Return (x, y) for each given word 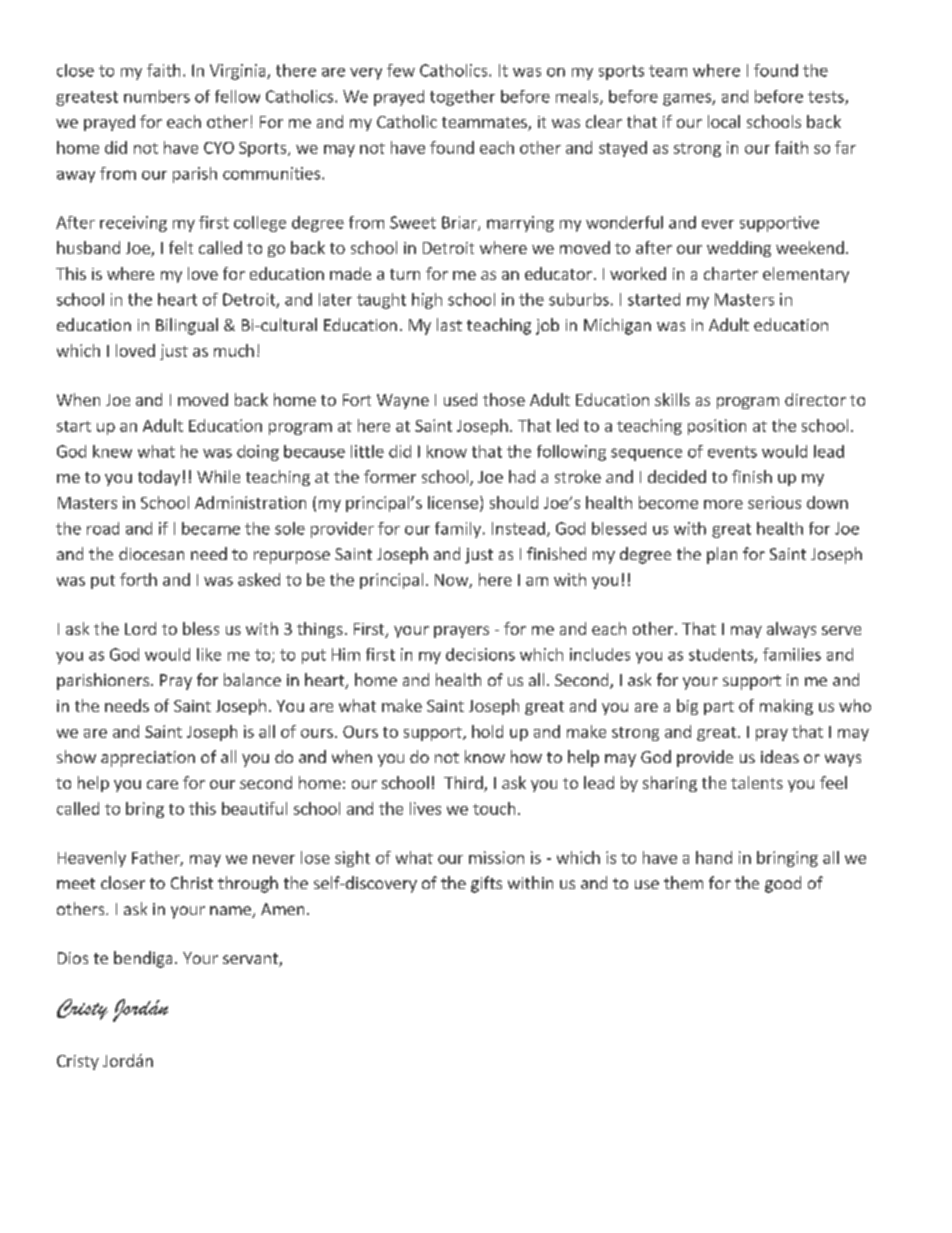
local (724, 121)
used (460, 399)
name (231, 912)
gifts (486, 884)
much (234, 350)
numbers (157, 96)
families (792, 654)
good (783, 884)
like (209, 654)
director (815, 399)
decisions (480, 654)
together (462, 98)
